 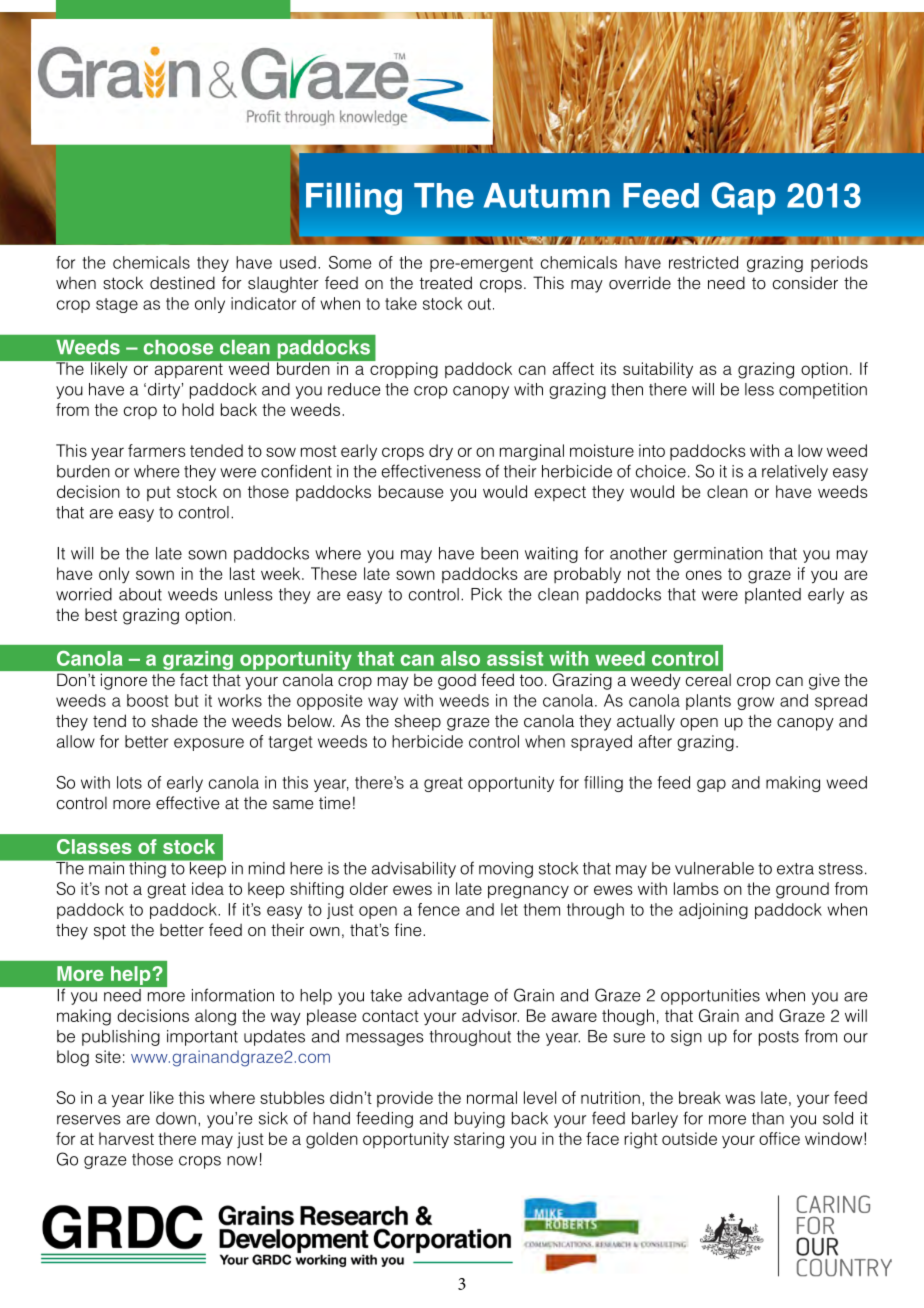 I want to click on adjoining, so click(x=713, y=911).
